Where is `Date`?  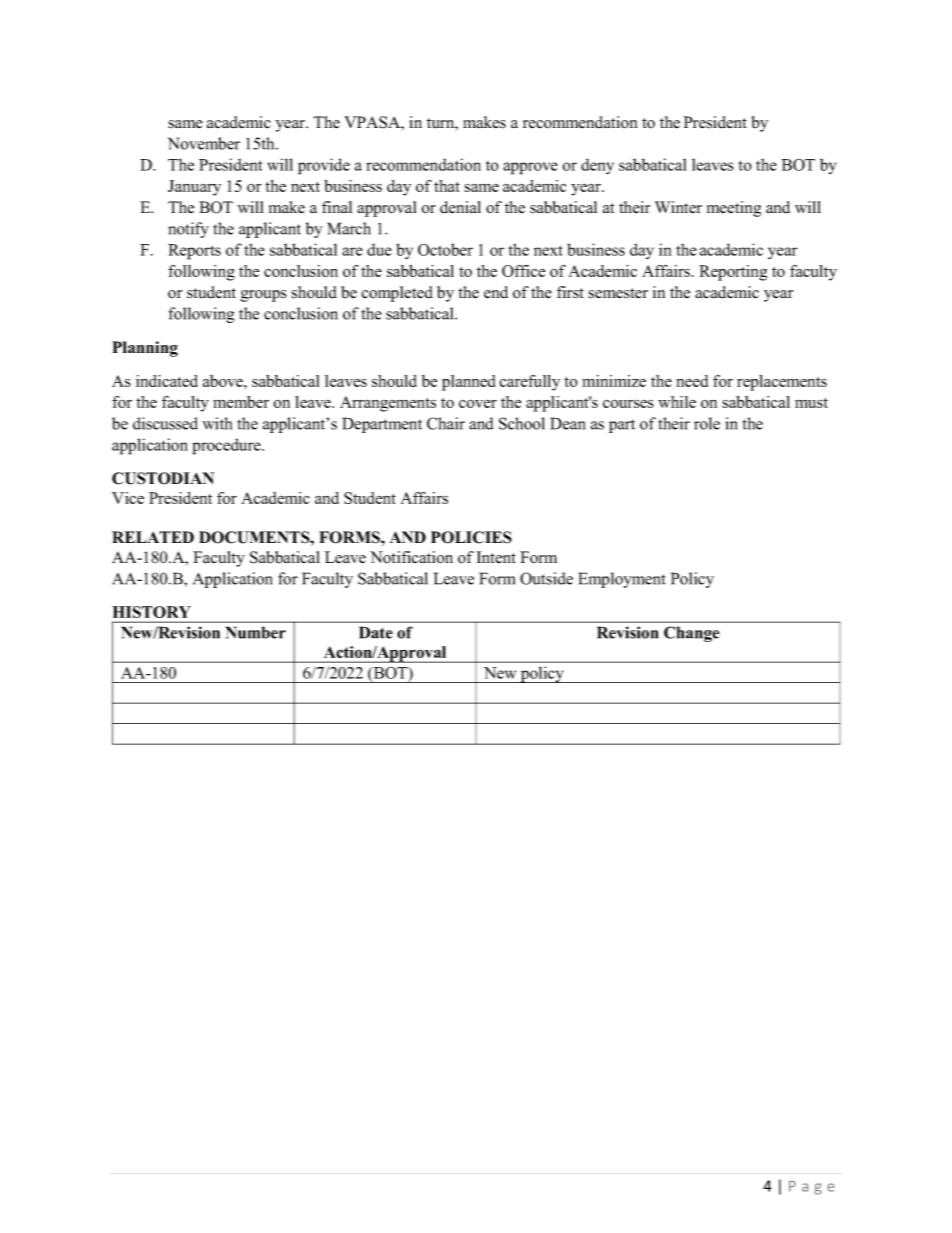 Date is located at coordinates (376, 632).
